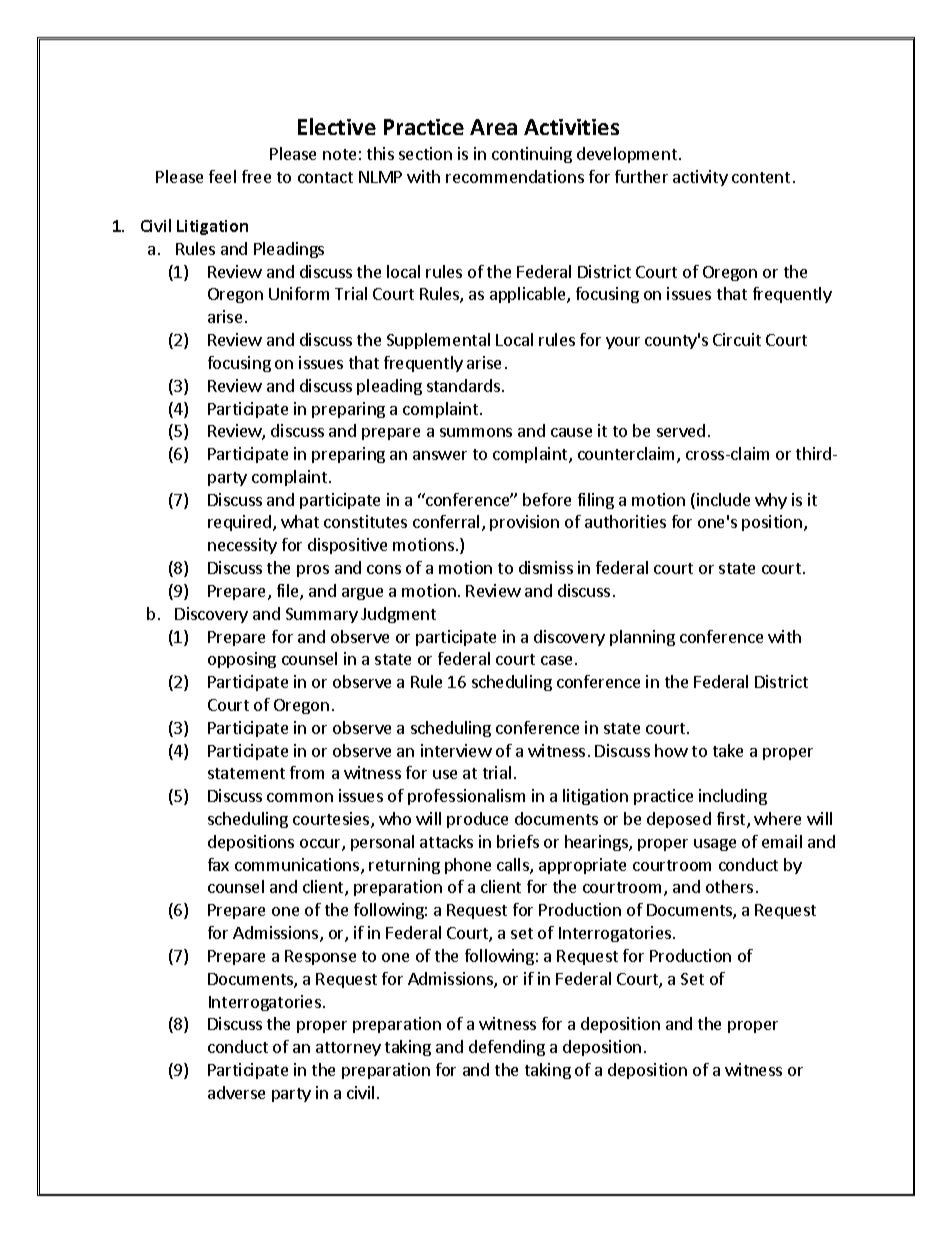 This screenshot has height=1233, width=952. I want to click on recommendations, so click(515, 176).
